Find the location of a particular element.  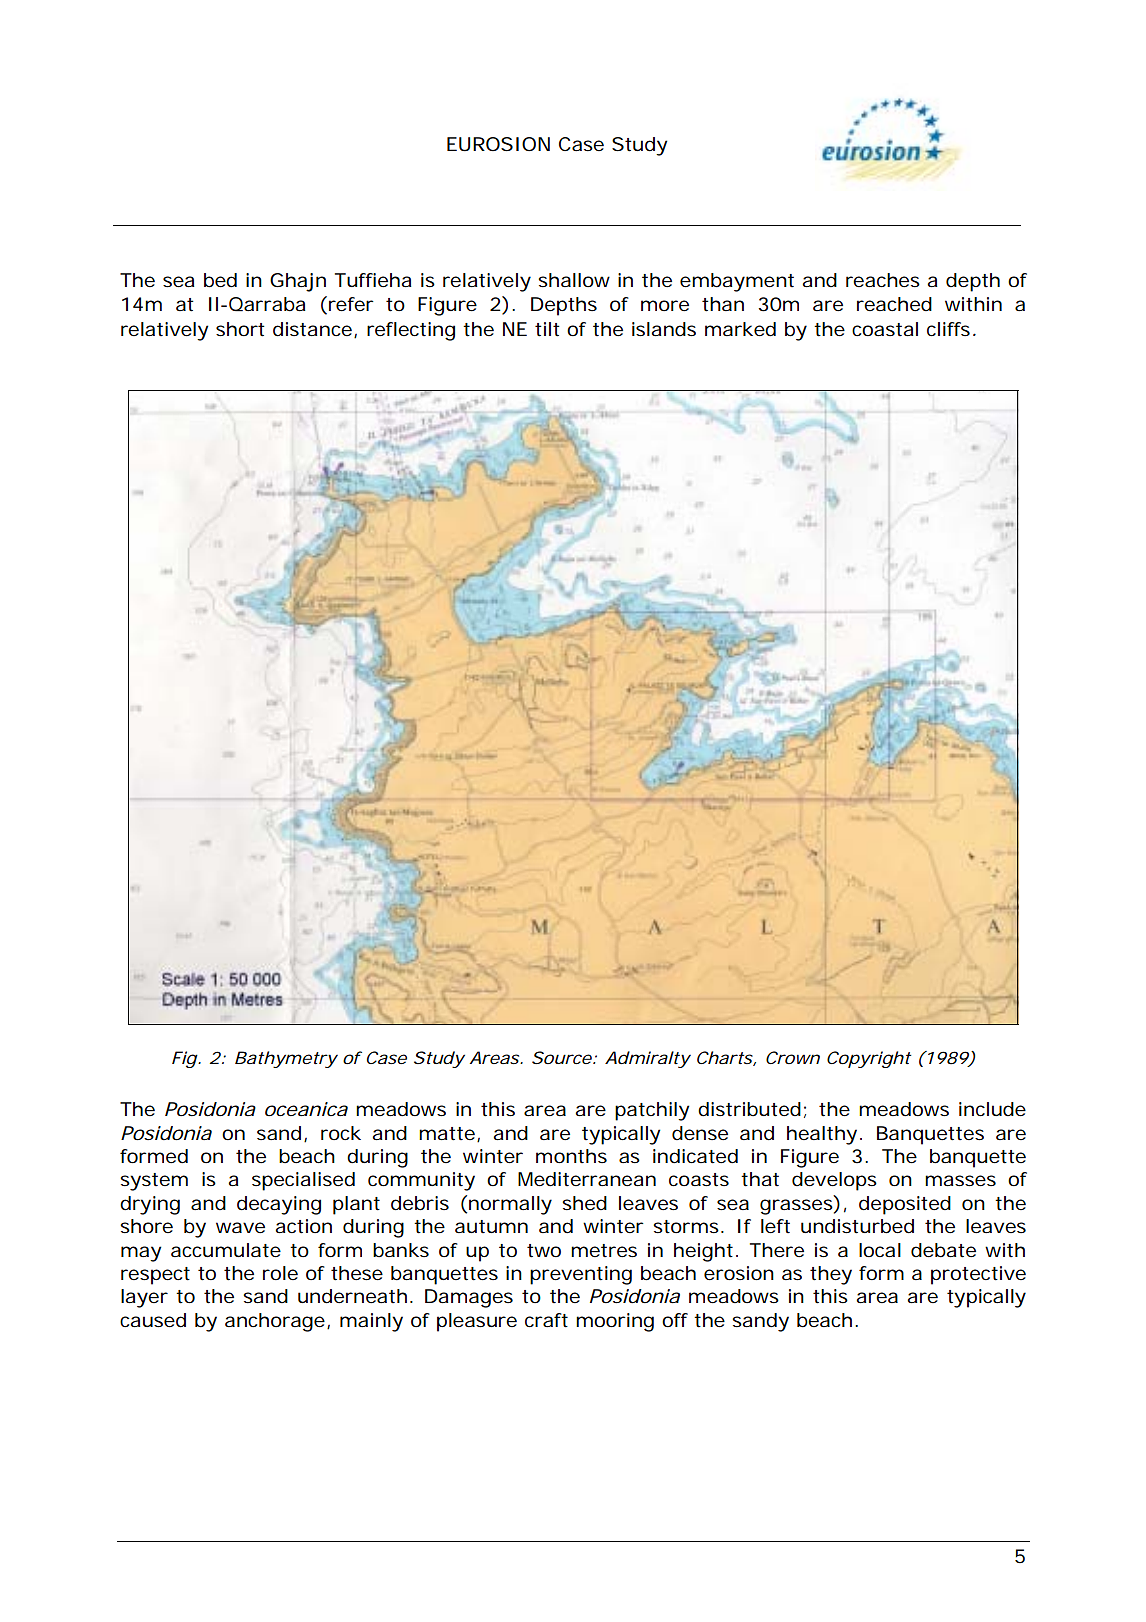

distance is located at coordinates (312, 329).
